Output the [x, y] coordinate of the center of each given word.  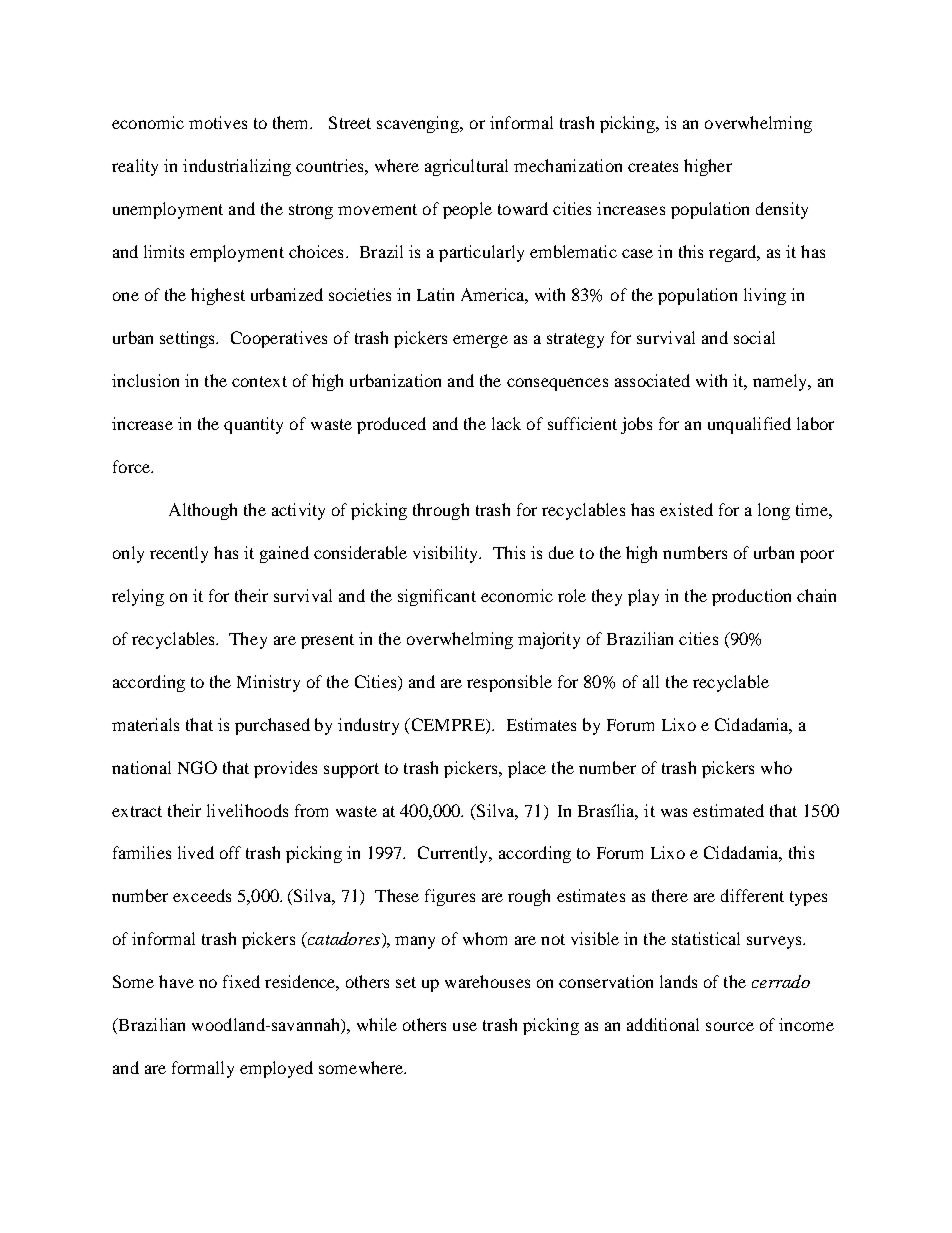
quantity [253, 425]
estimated [728, 810]
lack [506, 423]
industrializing [237, 167]
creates [653, 166]
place [527, 769]
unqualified [749, 425]
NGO [197, 767]
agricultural [466, 167]
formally [203, 1069]
